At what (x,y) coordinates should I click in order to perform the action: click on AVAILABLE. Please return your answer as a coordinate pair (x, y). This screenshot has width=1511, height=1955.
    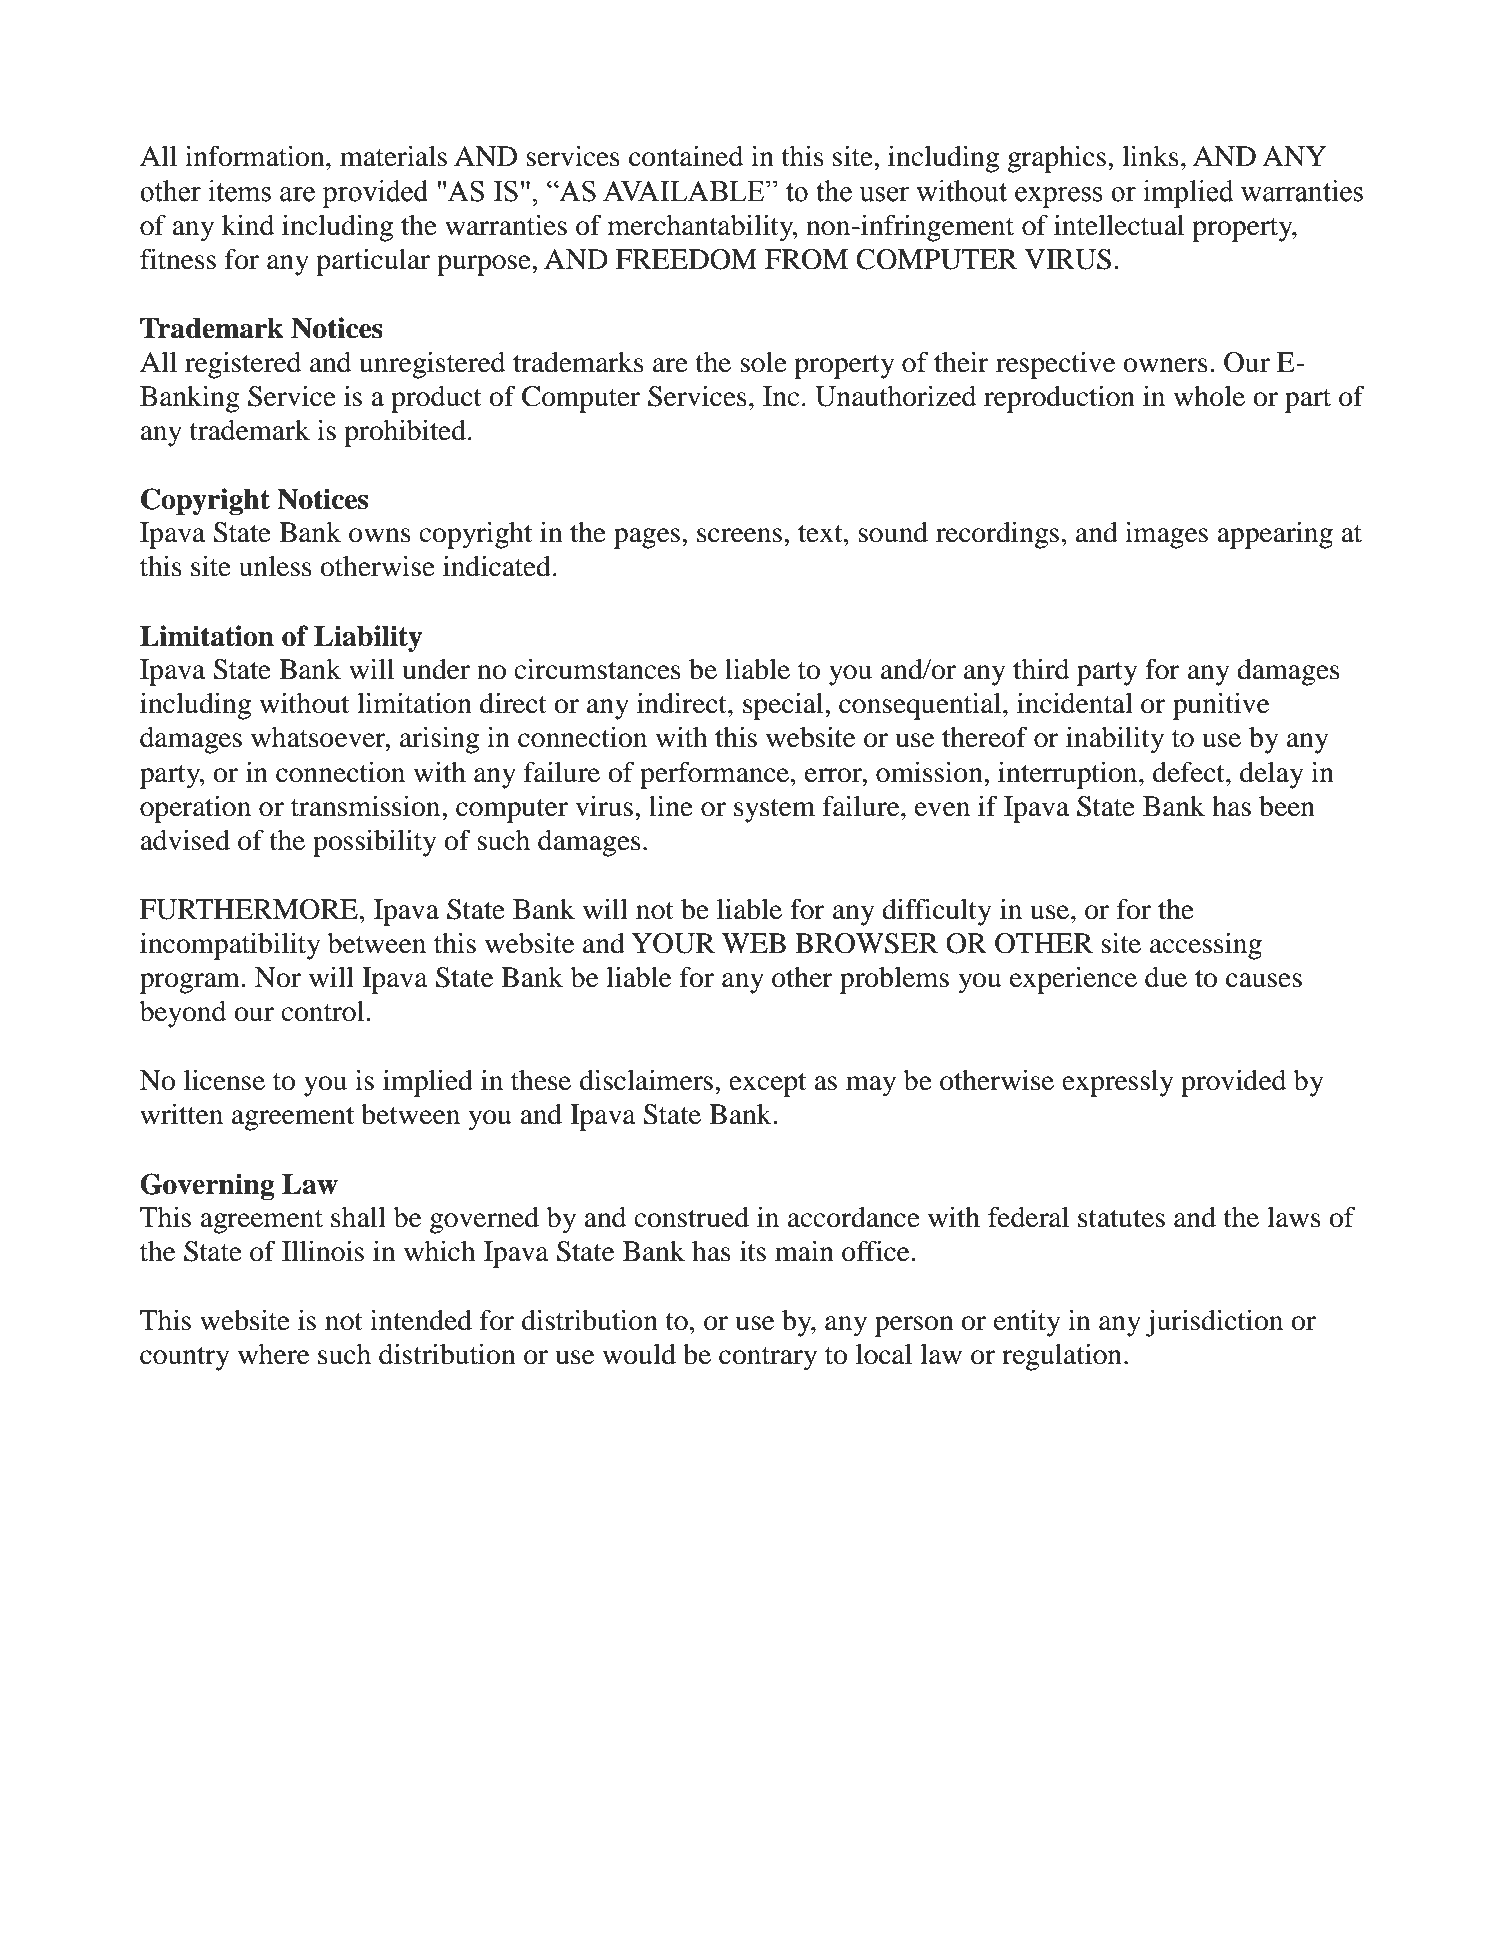
    Looking at the image, I should click on (685, 191).
